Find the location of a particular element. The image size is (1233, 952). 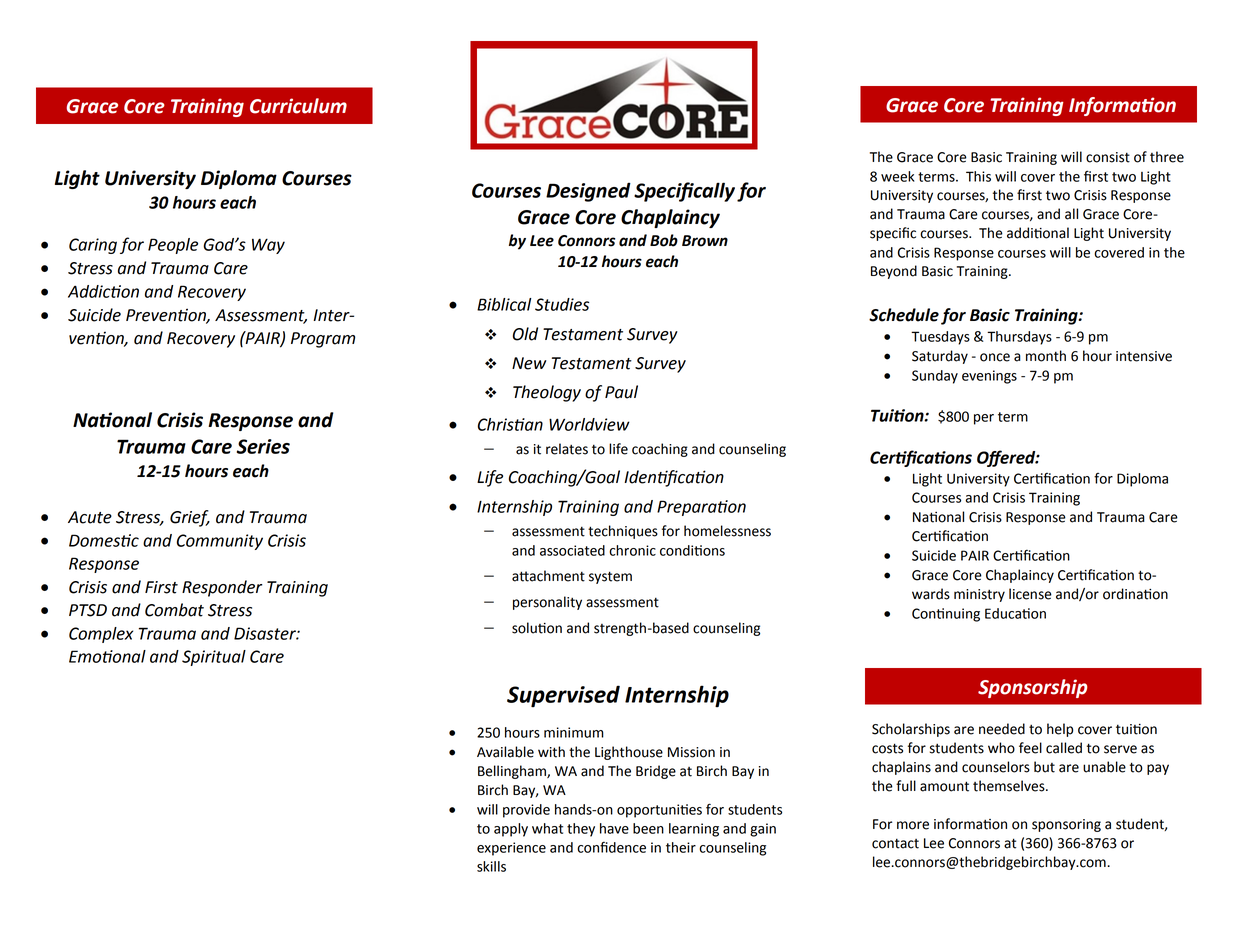

Curriculum is located at coordinates (298, 106).
